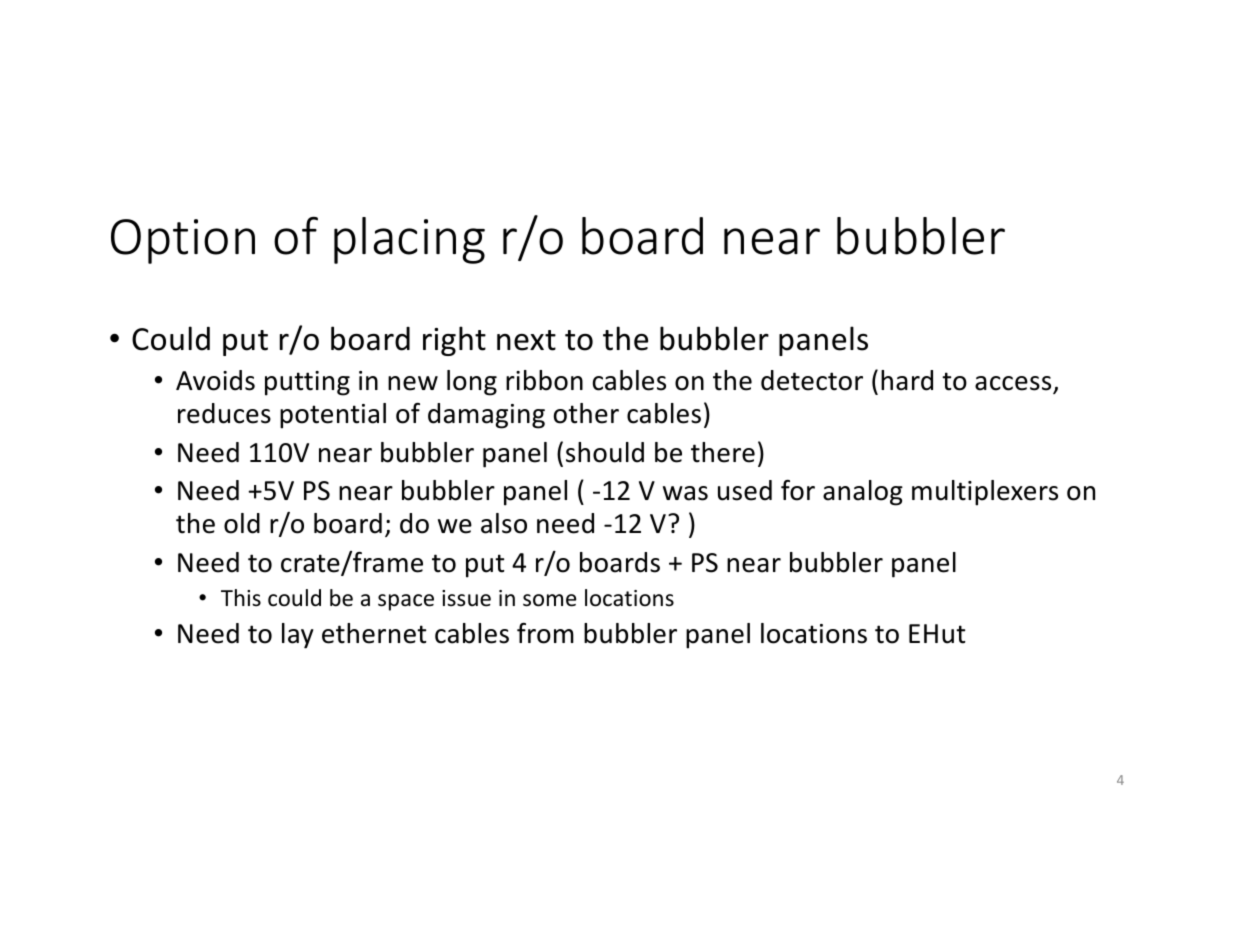 The width and height of the screenshot is (1233, 952). I want to click on next, so click(526, 340).
